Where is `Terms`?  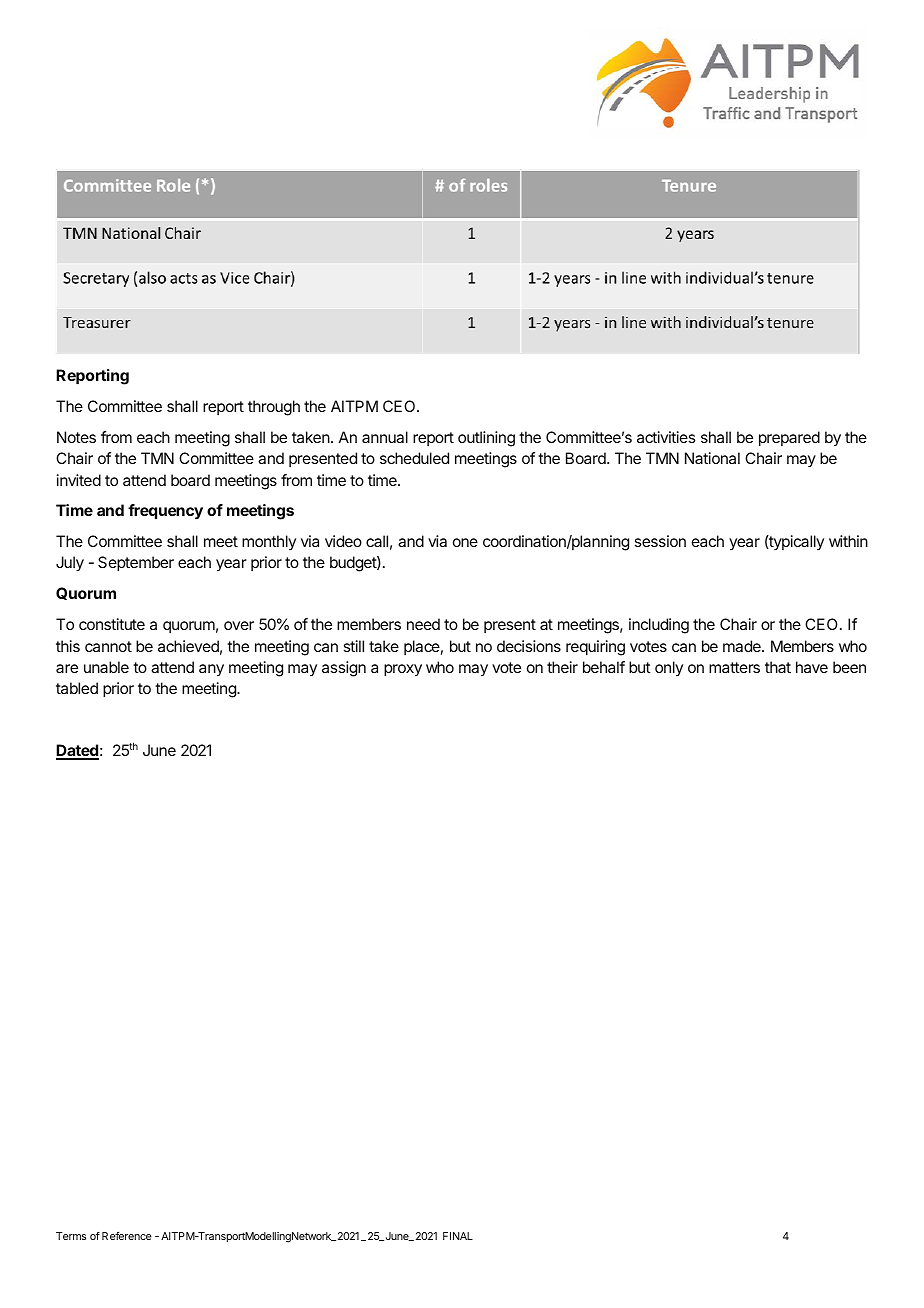
Terms is located at coordinates (71, 1236).
